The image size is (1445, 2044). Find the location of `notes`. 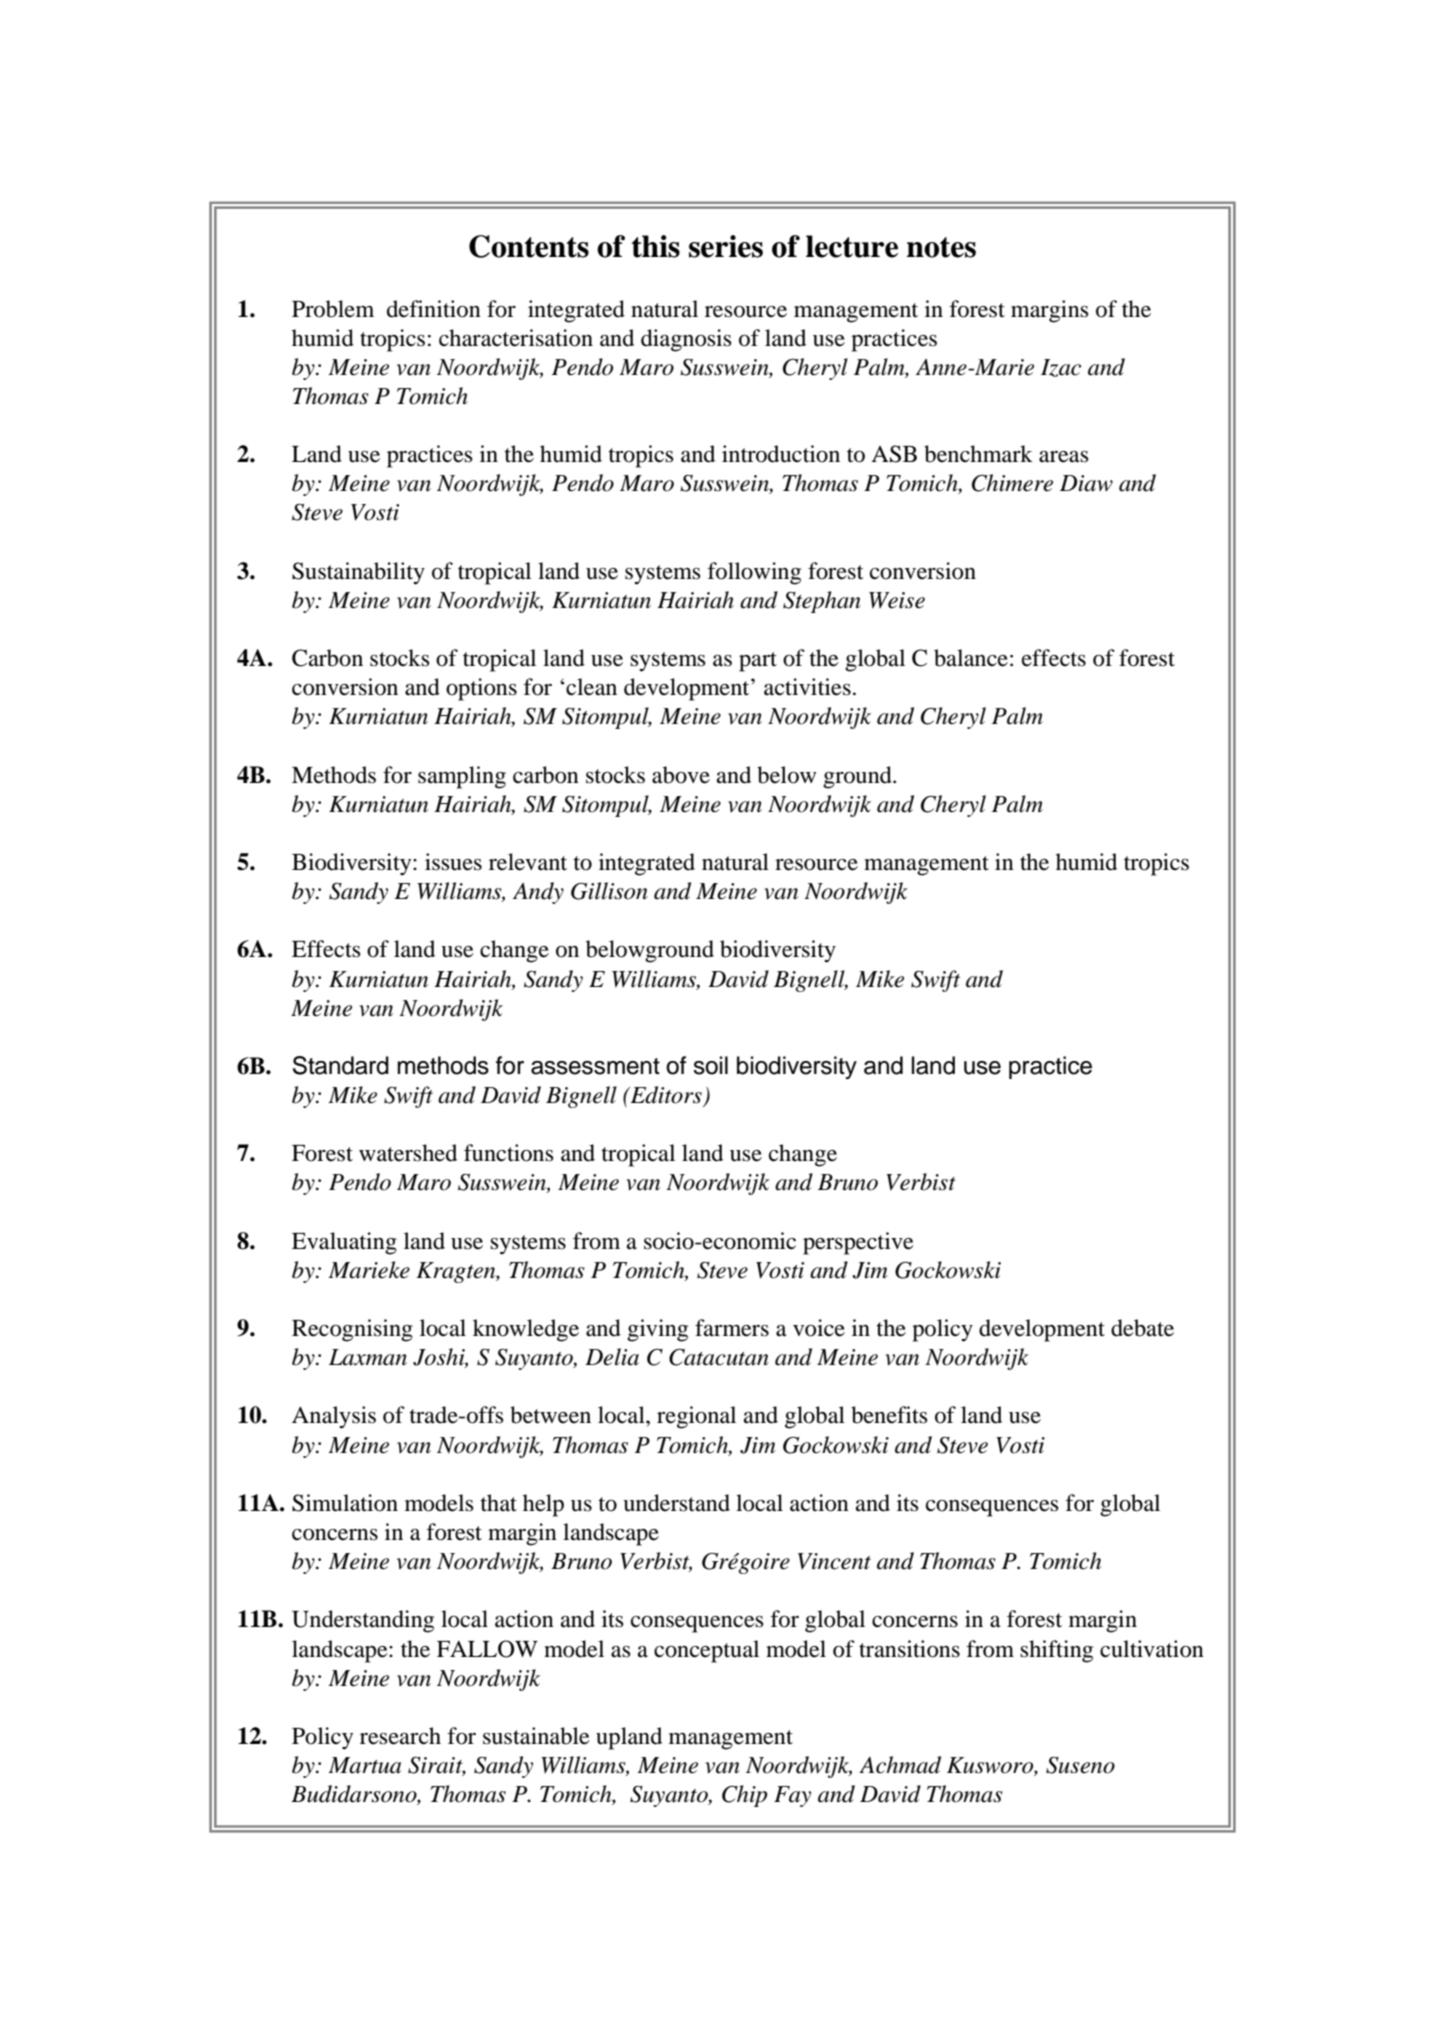

notes is located at coordinates (941, 247).
